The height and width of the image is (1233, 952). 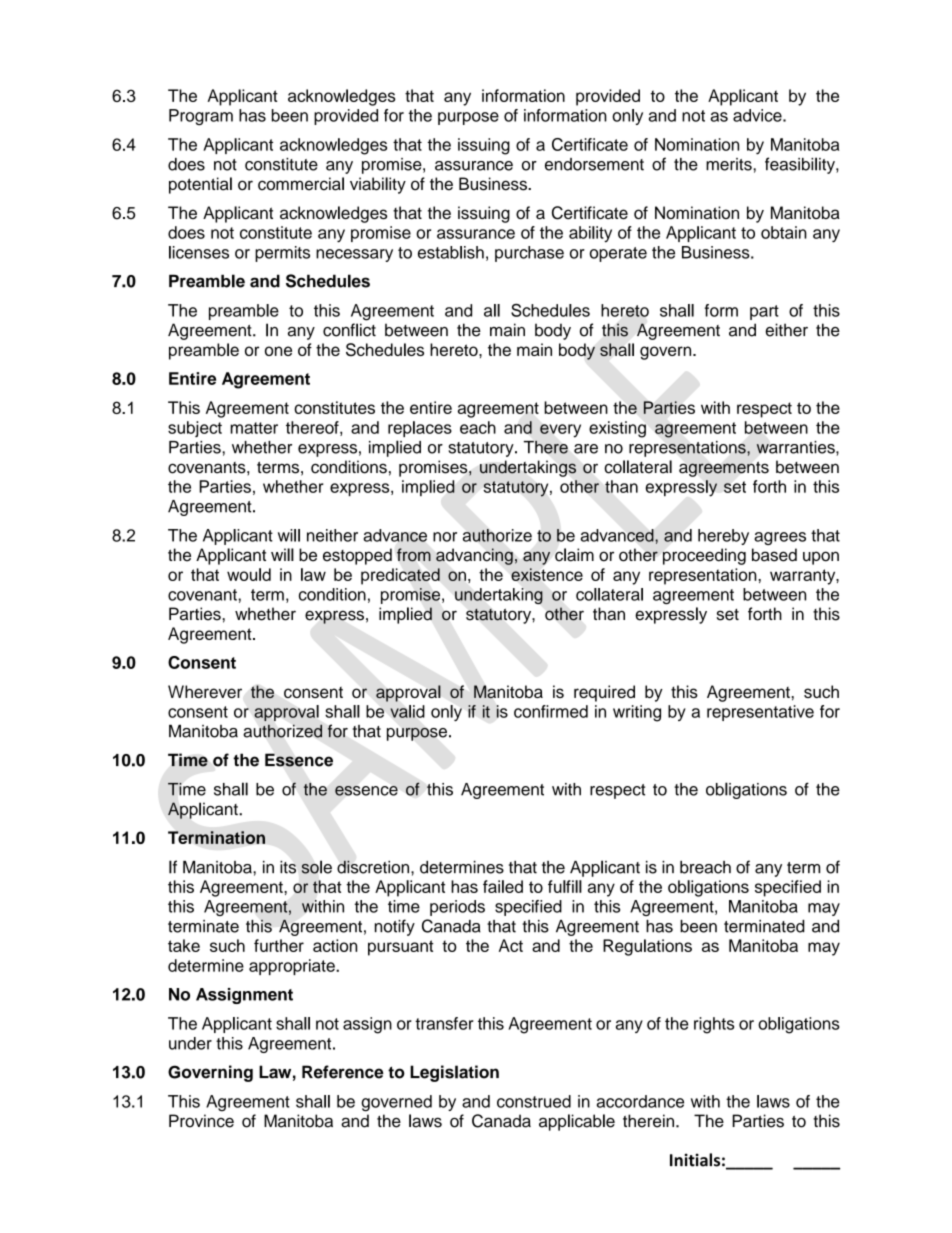 What do you see at coordinates (249, 574) in the image?
I see `would` at bounding box center [249, 574].
